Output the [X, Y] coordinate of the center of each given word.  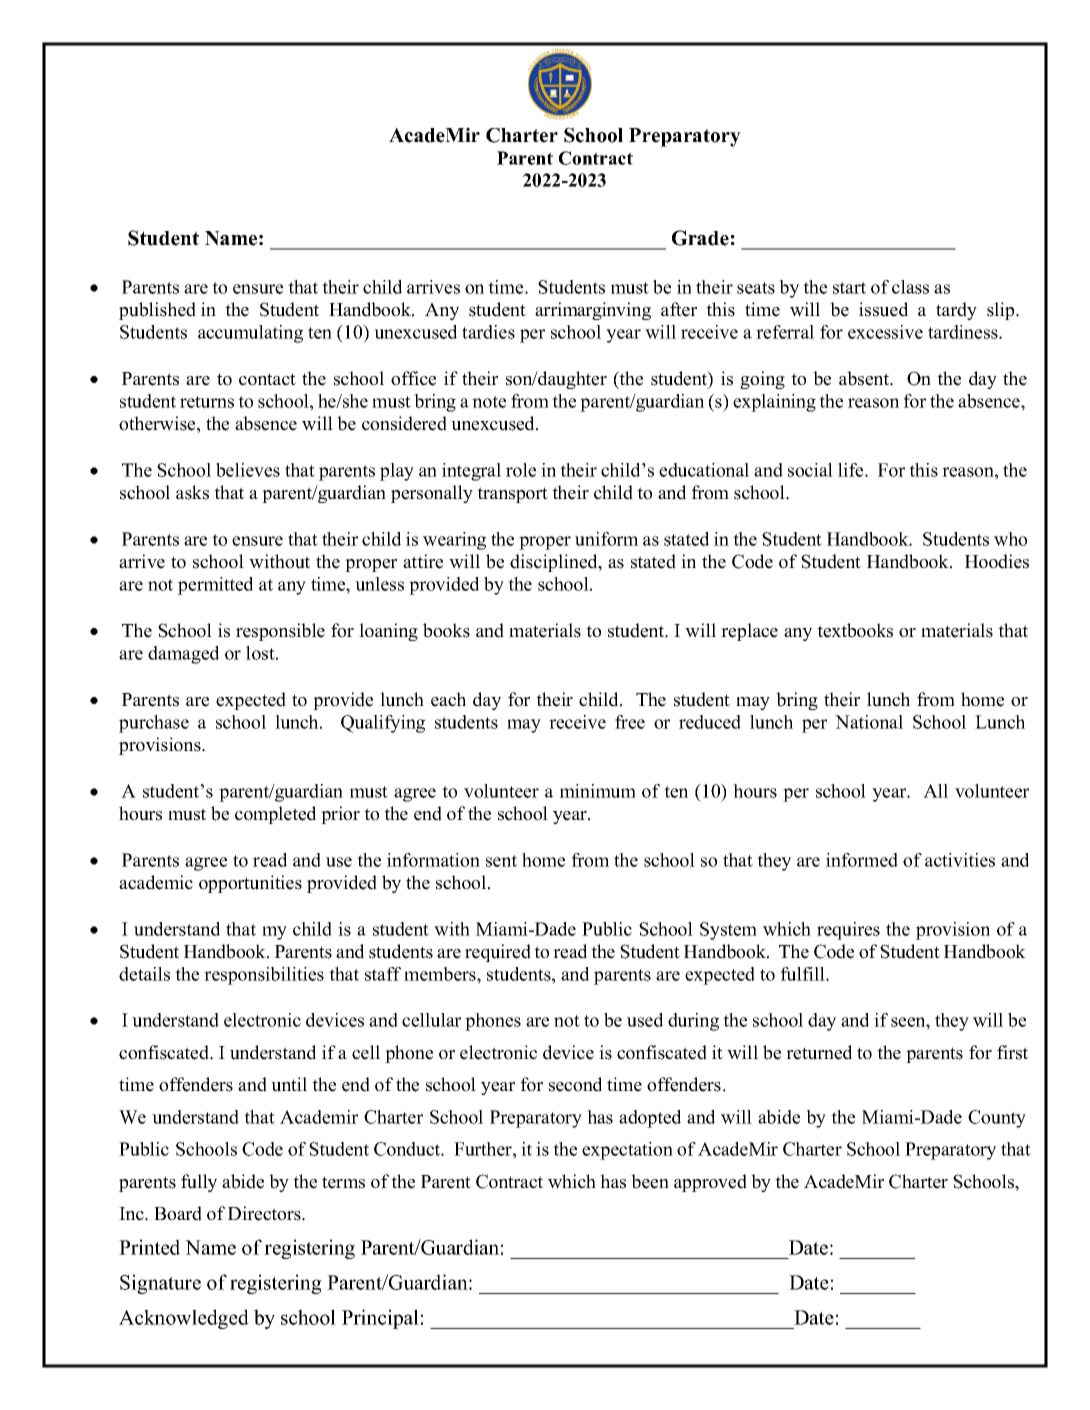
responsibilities [264, 976]
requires [848, 931]
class [910, 287]
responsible [280, 632]
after [679, 309]
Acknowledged [184, 1319]
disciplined [555, 563]
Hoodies [997, 561]
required [498, 953]
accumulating [250, 334]
